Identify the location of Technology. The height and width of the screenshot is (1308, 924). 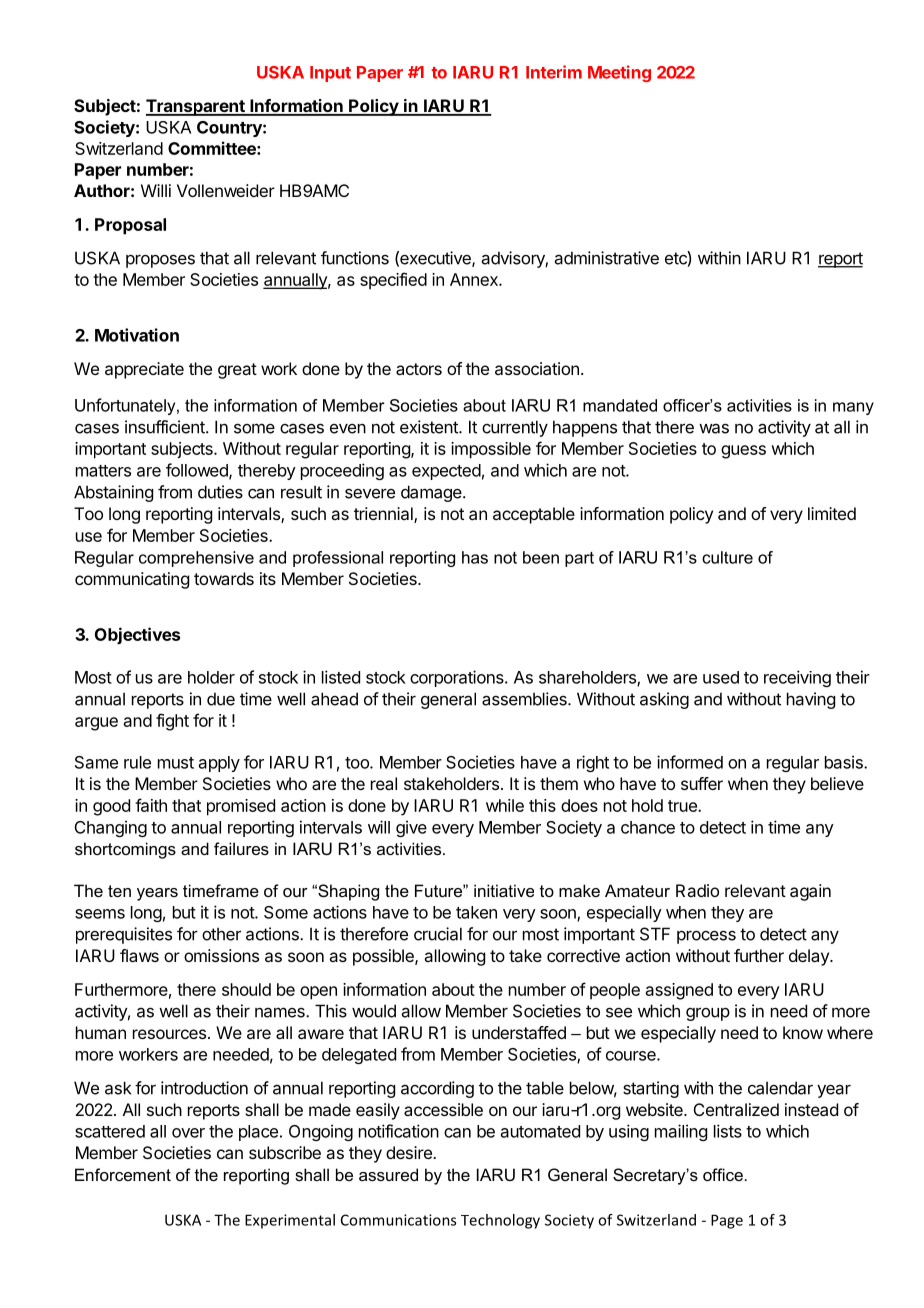
(500, 1221).
